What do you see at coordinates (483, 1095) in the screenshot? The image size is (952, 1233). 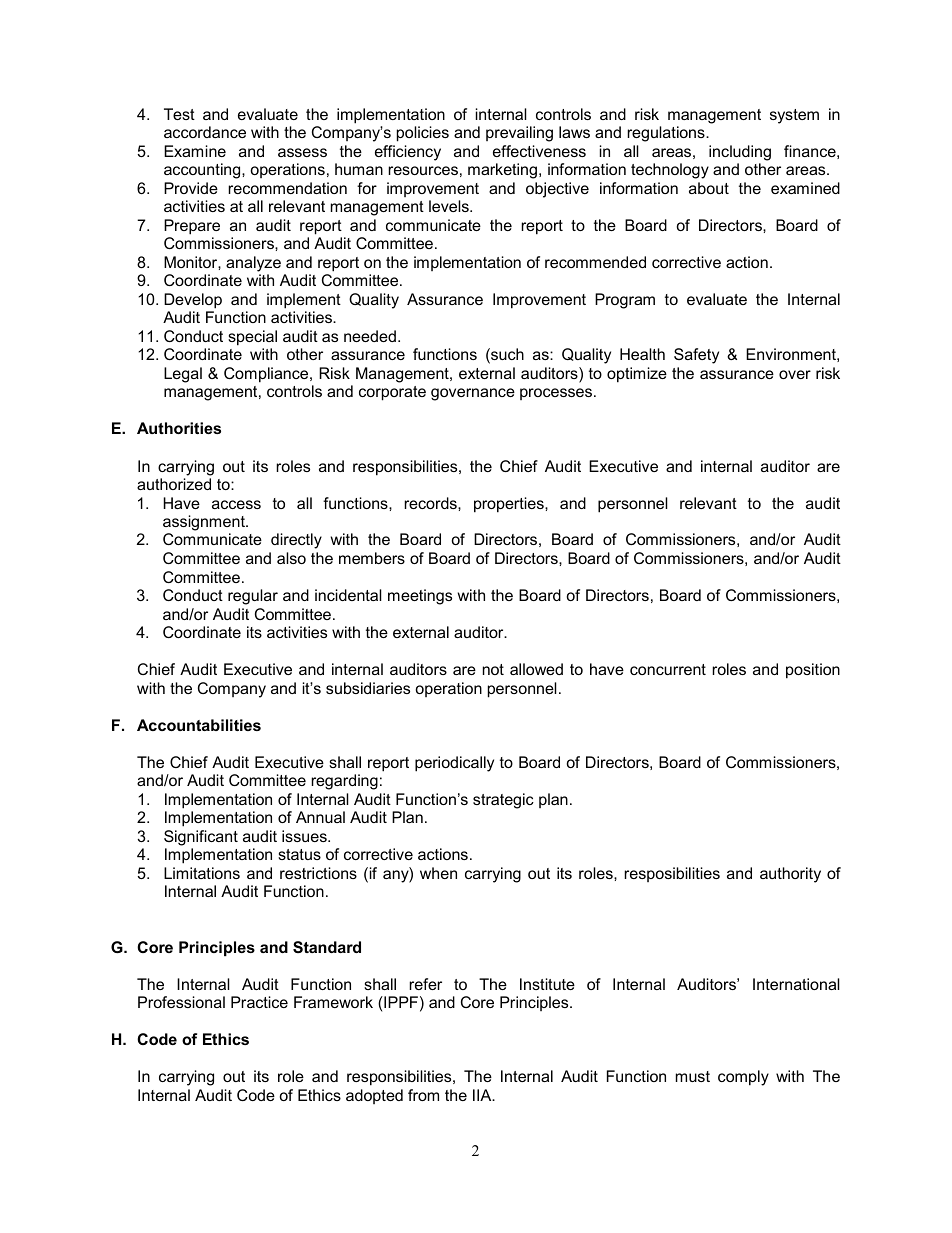 I see `IIA` at bounding box center [483, 1095].
